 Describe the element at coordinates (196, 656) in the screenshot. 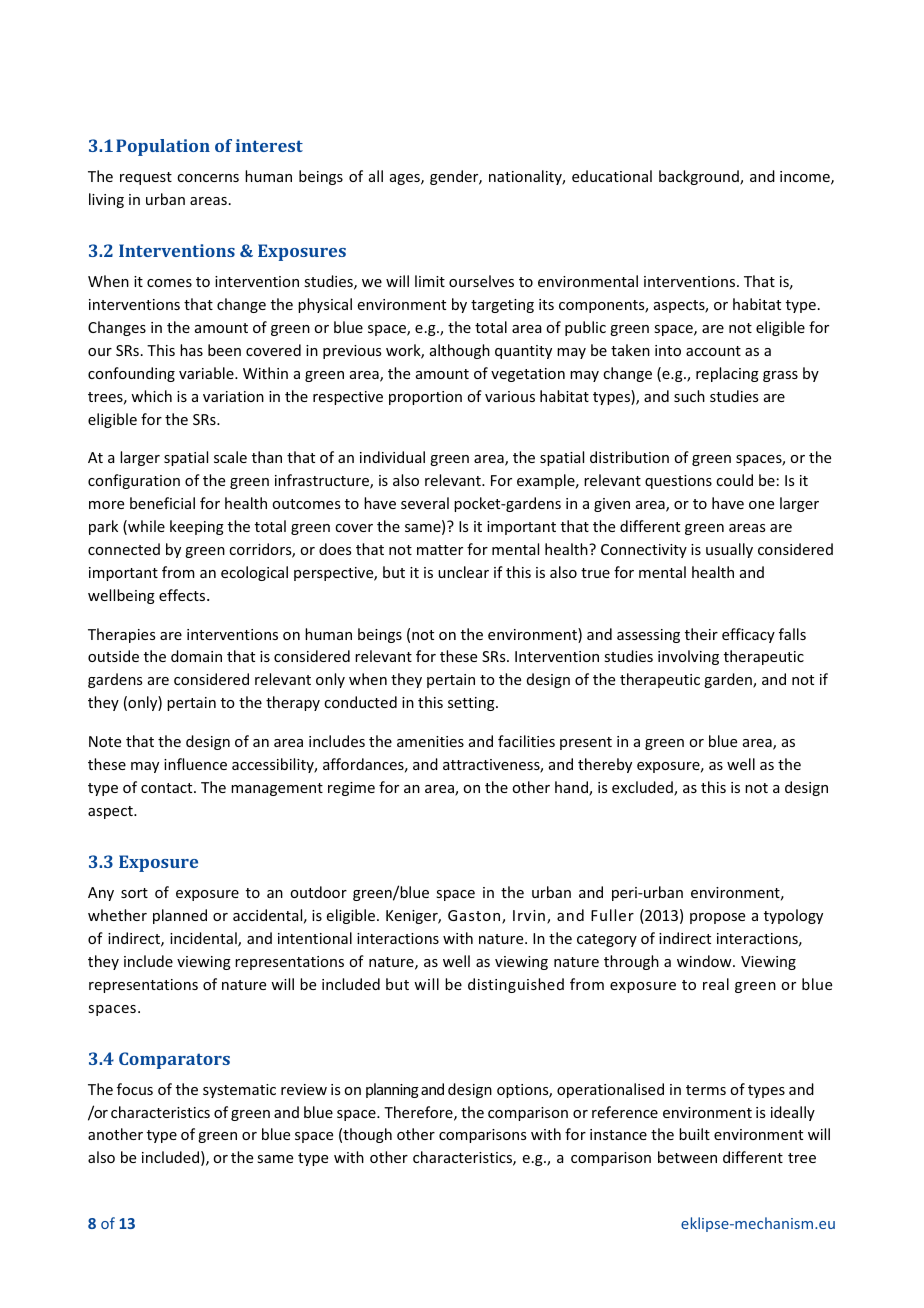

I see `domain` at that location.
